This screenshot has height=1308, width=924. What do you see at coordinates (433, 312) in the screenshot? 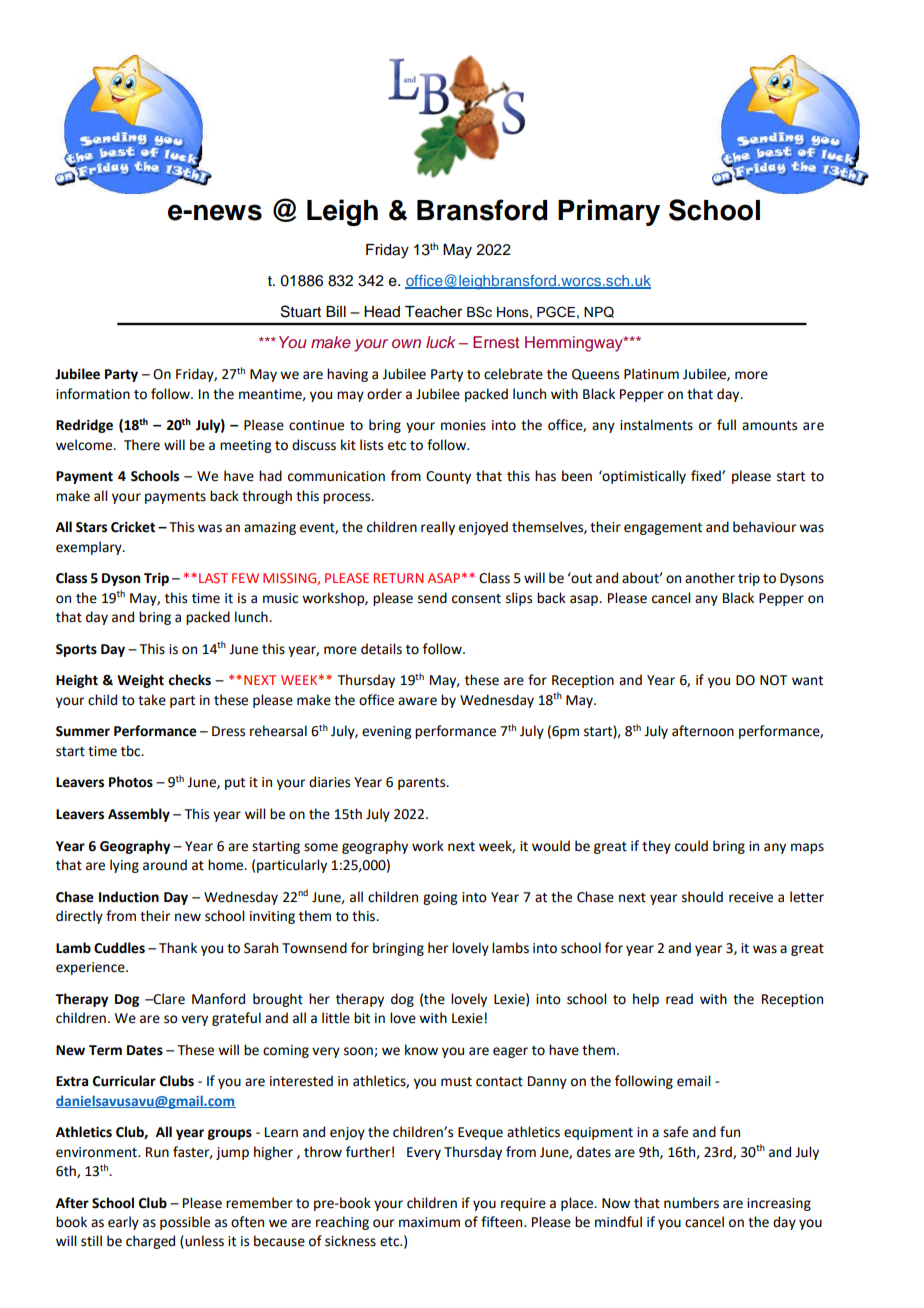
I see `Teacher` at bounding box center [433, 312].
